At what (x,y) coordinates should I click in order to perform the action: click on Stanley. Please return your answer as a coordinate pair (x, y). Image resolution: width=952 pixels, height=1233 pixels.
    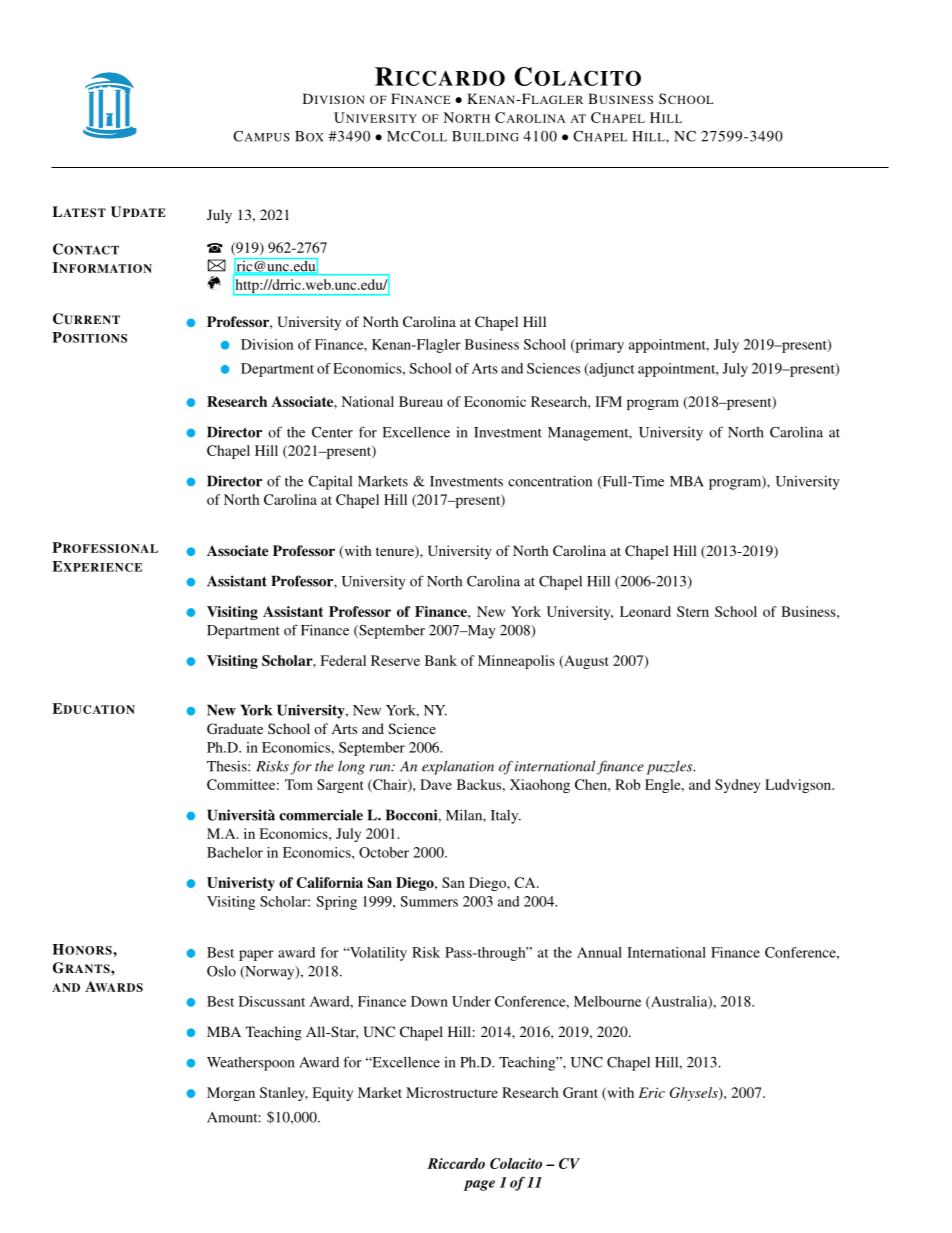
    Looking at the image, I should click on (284, 1094).
